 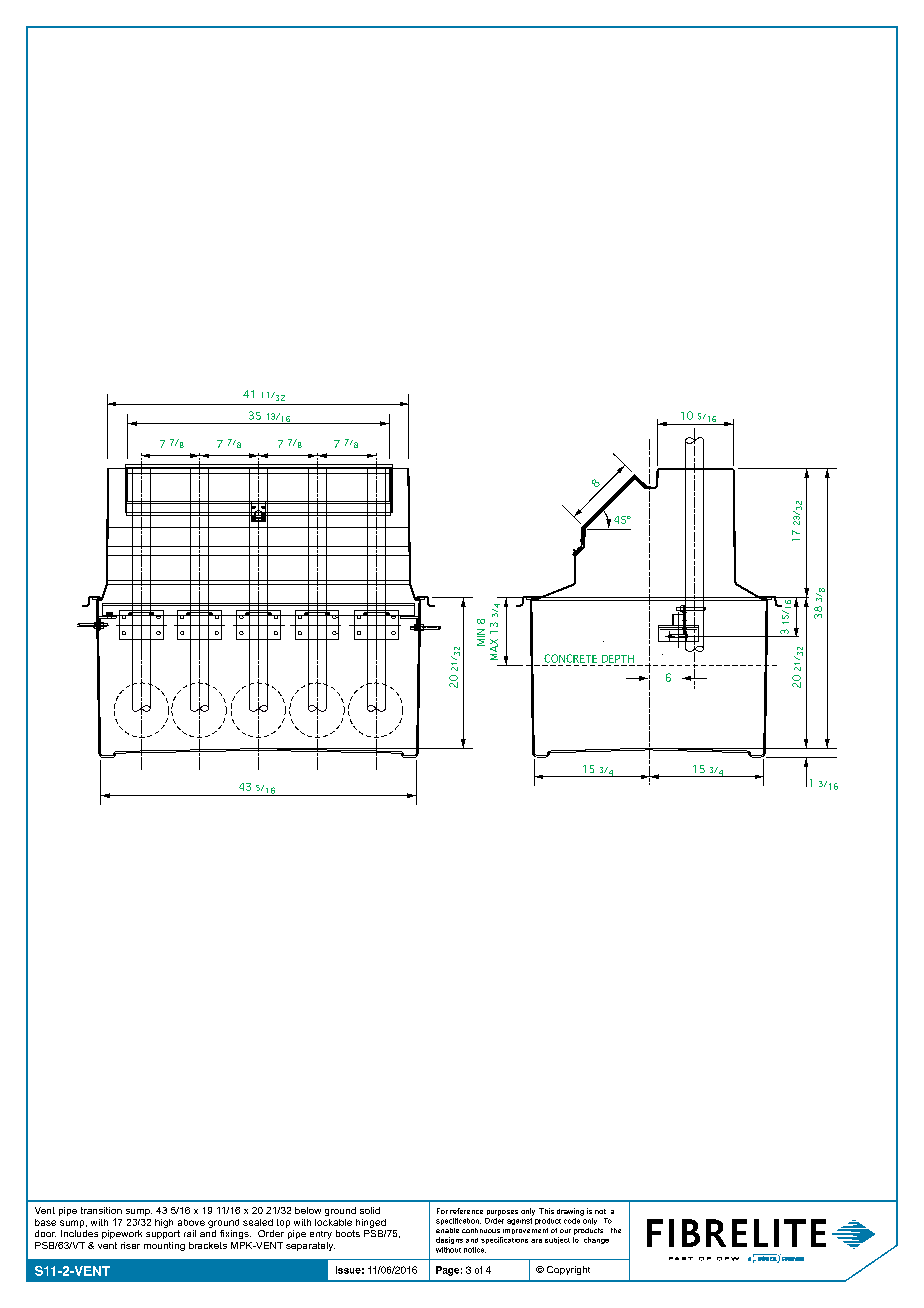 What do you see at coordinates (45, 1222) in the document?
I see `base` at bounding box center [45, 1222].
